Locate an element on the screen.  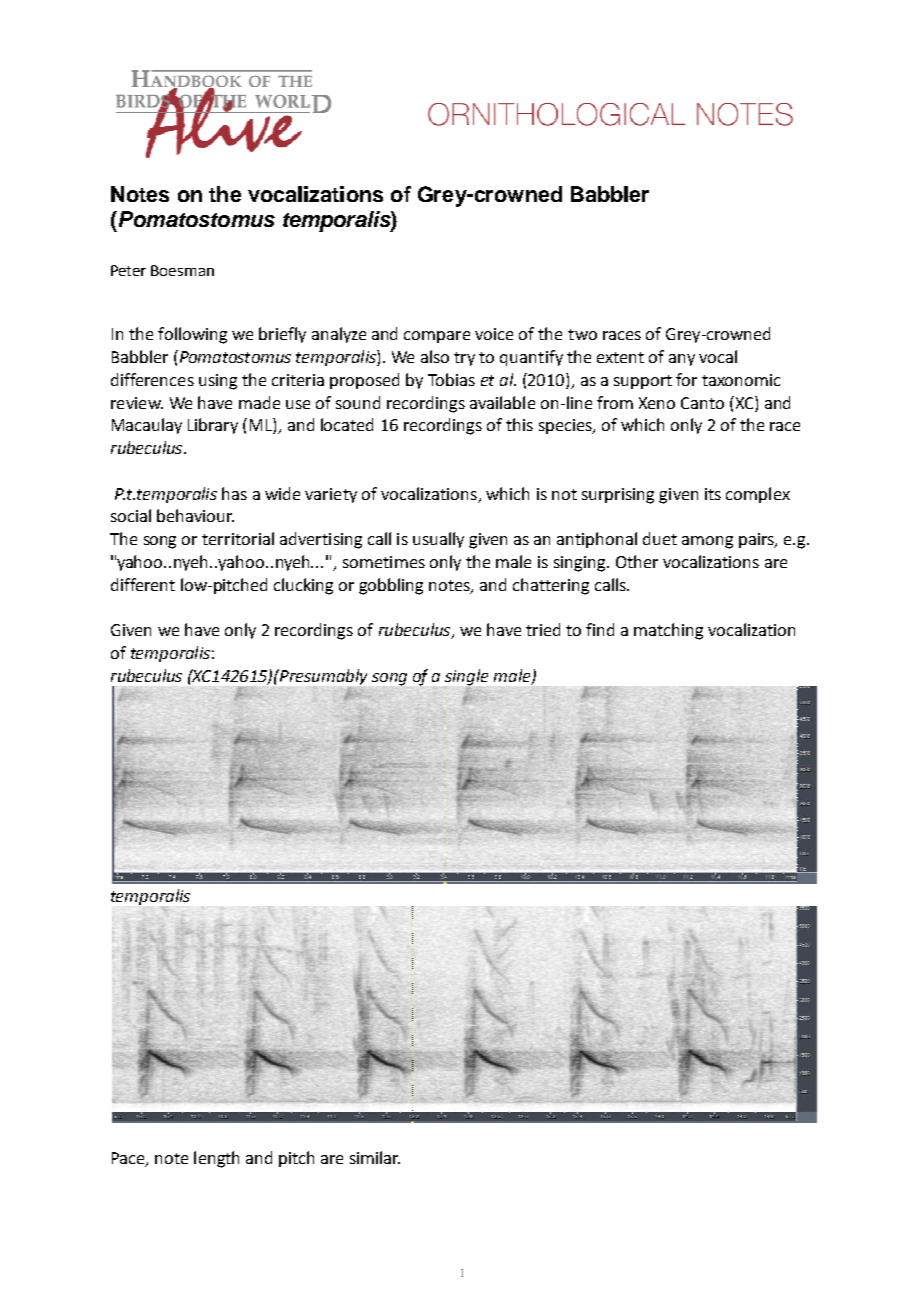
this is located at coordinates (519, 424).
